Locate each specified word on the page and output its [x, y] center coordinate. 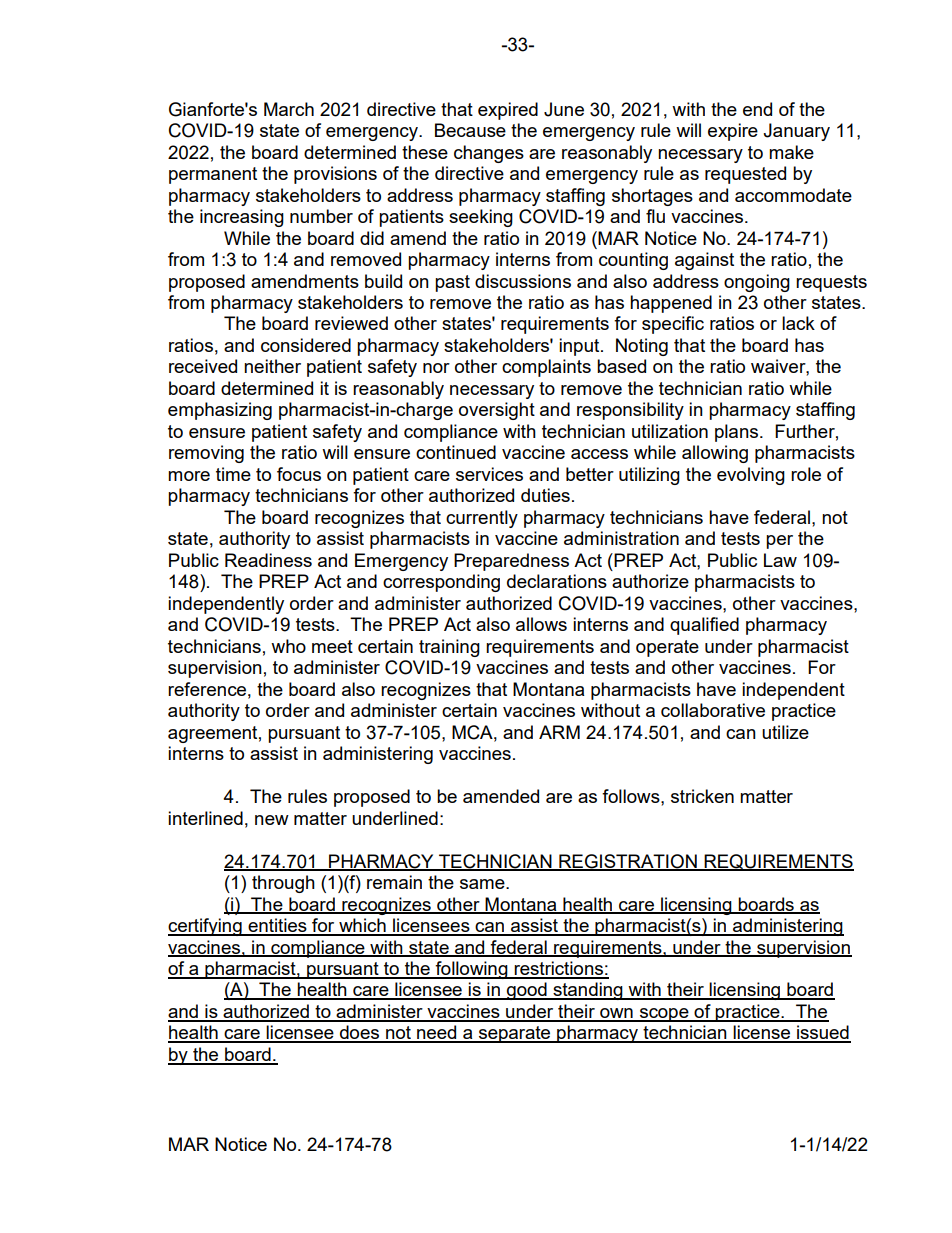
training [449, 648]
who [288, 646]
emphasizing [220, 411]
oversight [497, 411]
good [527, 991]
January [796, 132]
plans [738, 433]
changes [489, 154]
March [289, 109]
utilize [785, 732]
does [360, 1033]
